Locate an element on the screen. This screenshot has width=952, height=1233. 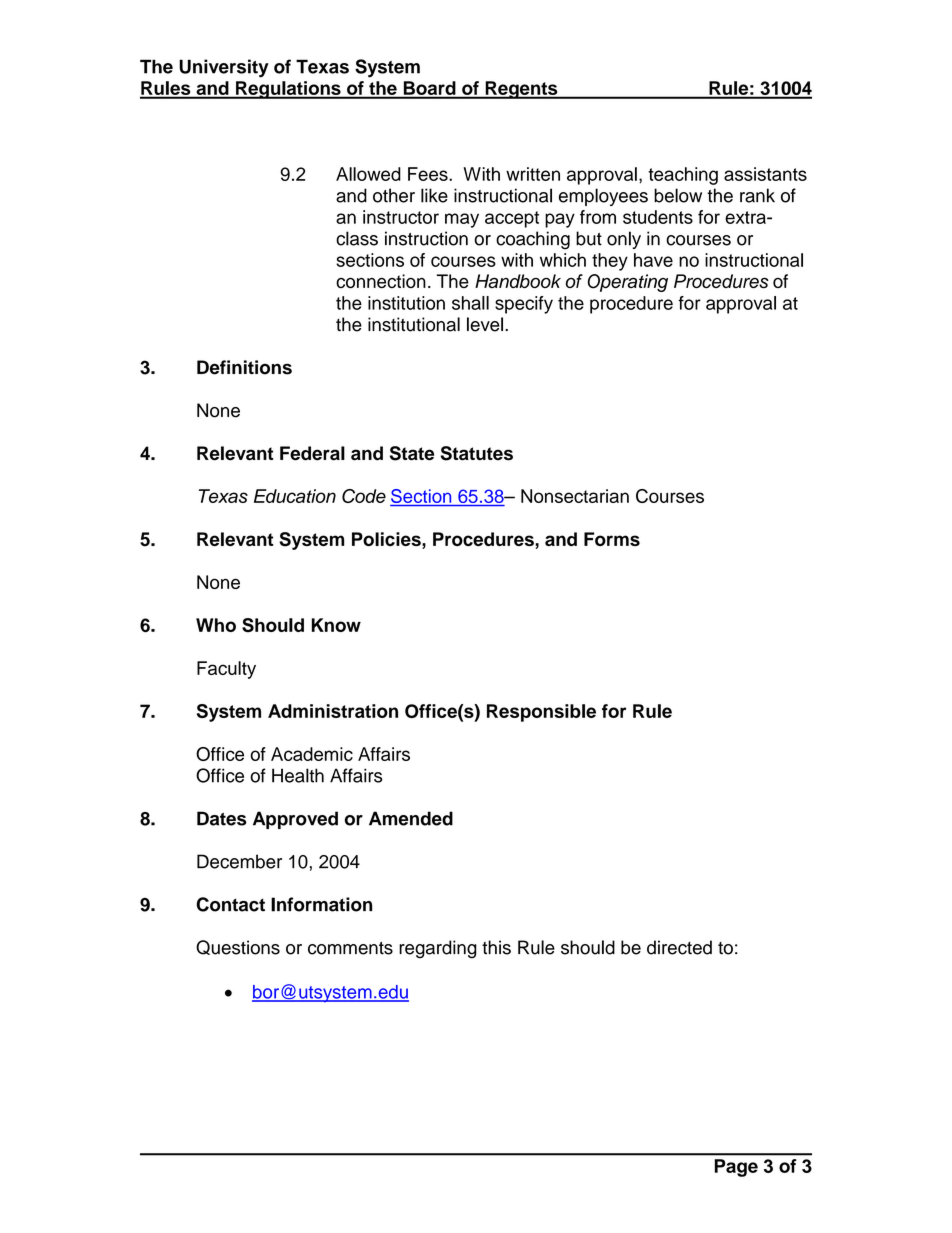
teaching is located at coordinates (683, 176).
